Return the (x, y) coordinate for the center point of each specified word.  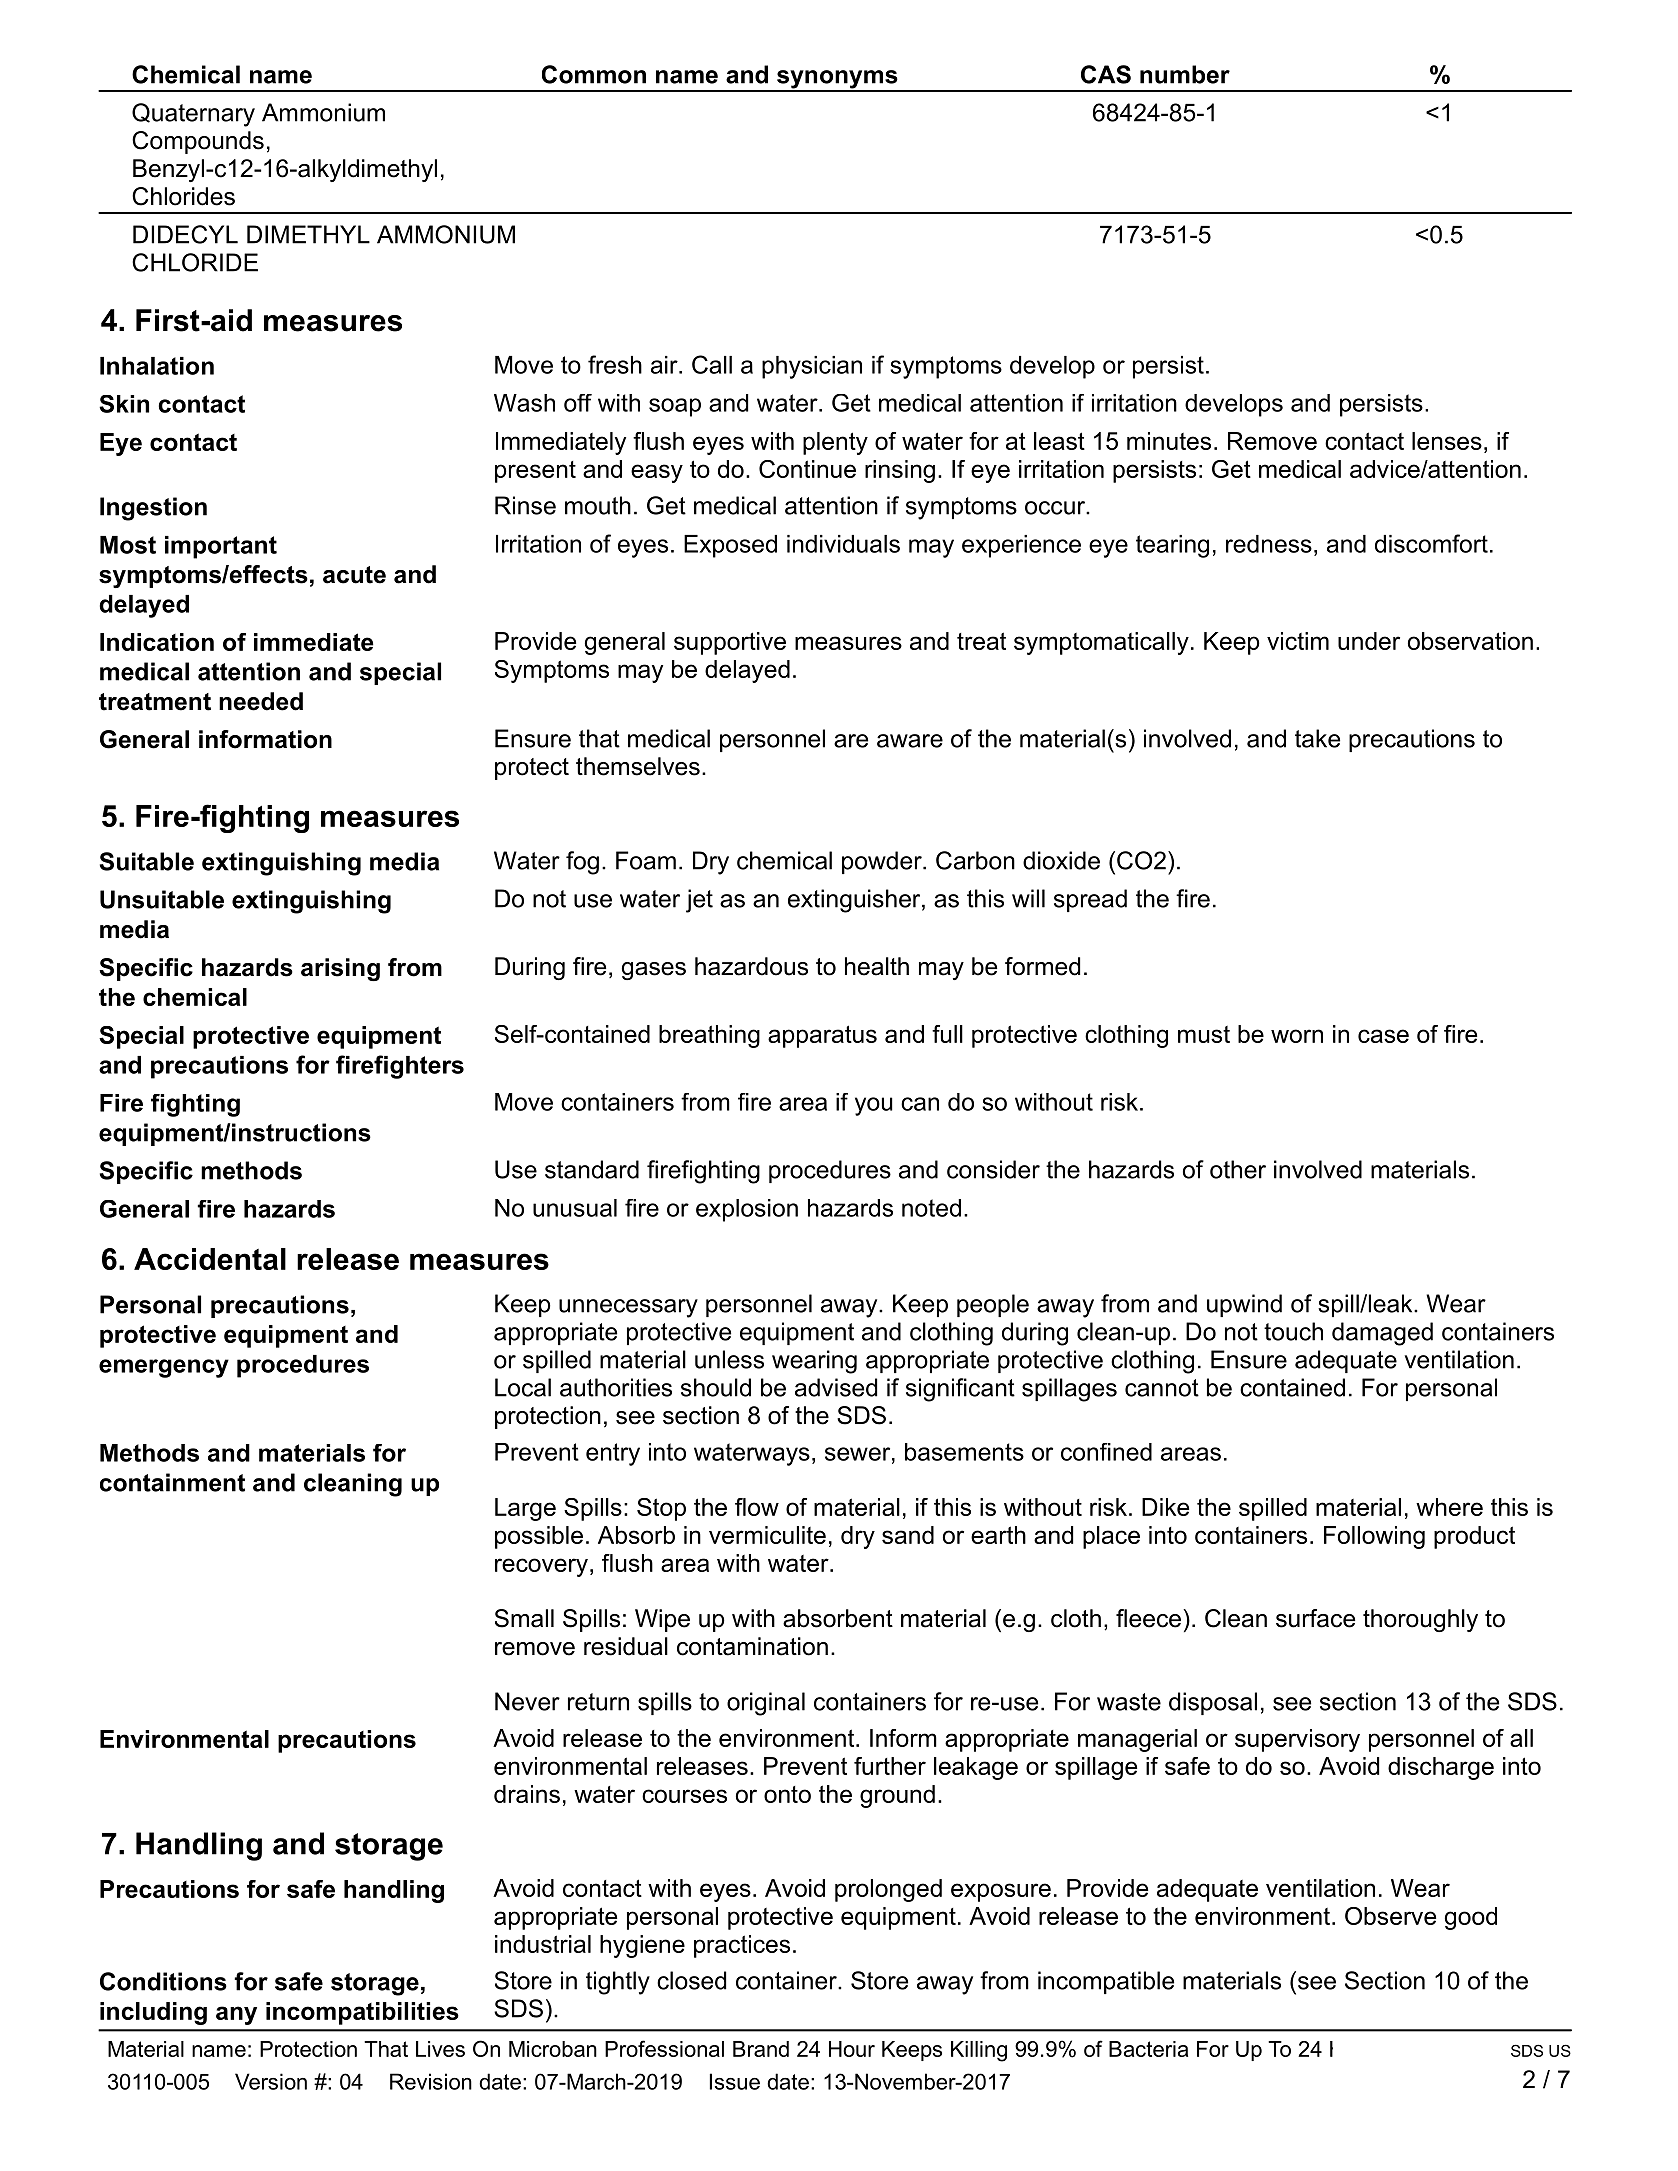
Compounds (198, 142)
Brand (761, 2049)
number (1185, 74)
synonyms (837, 80)
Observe (1390, 1916)
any (236, 2015)
